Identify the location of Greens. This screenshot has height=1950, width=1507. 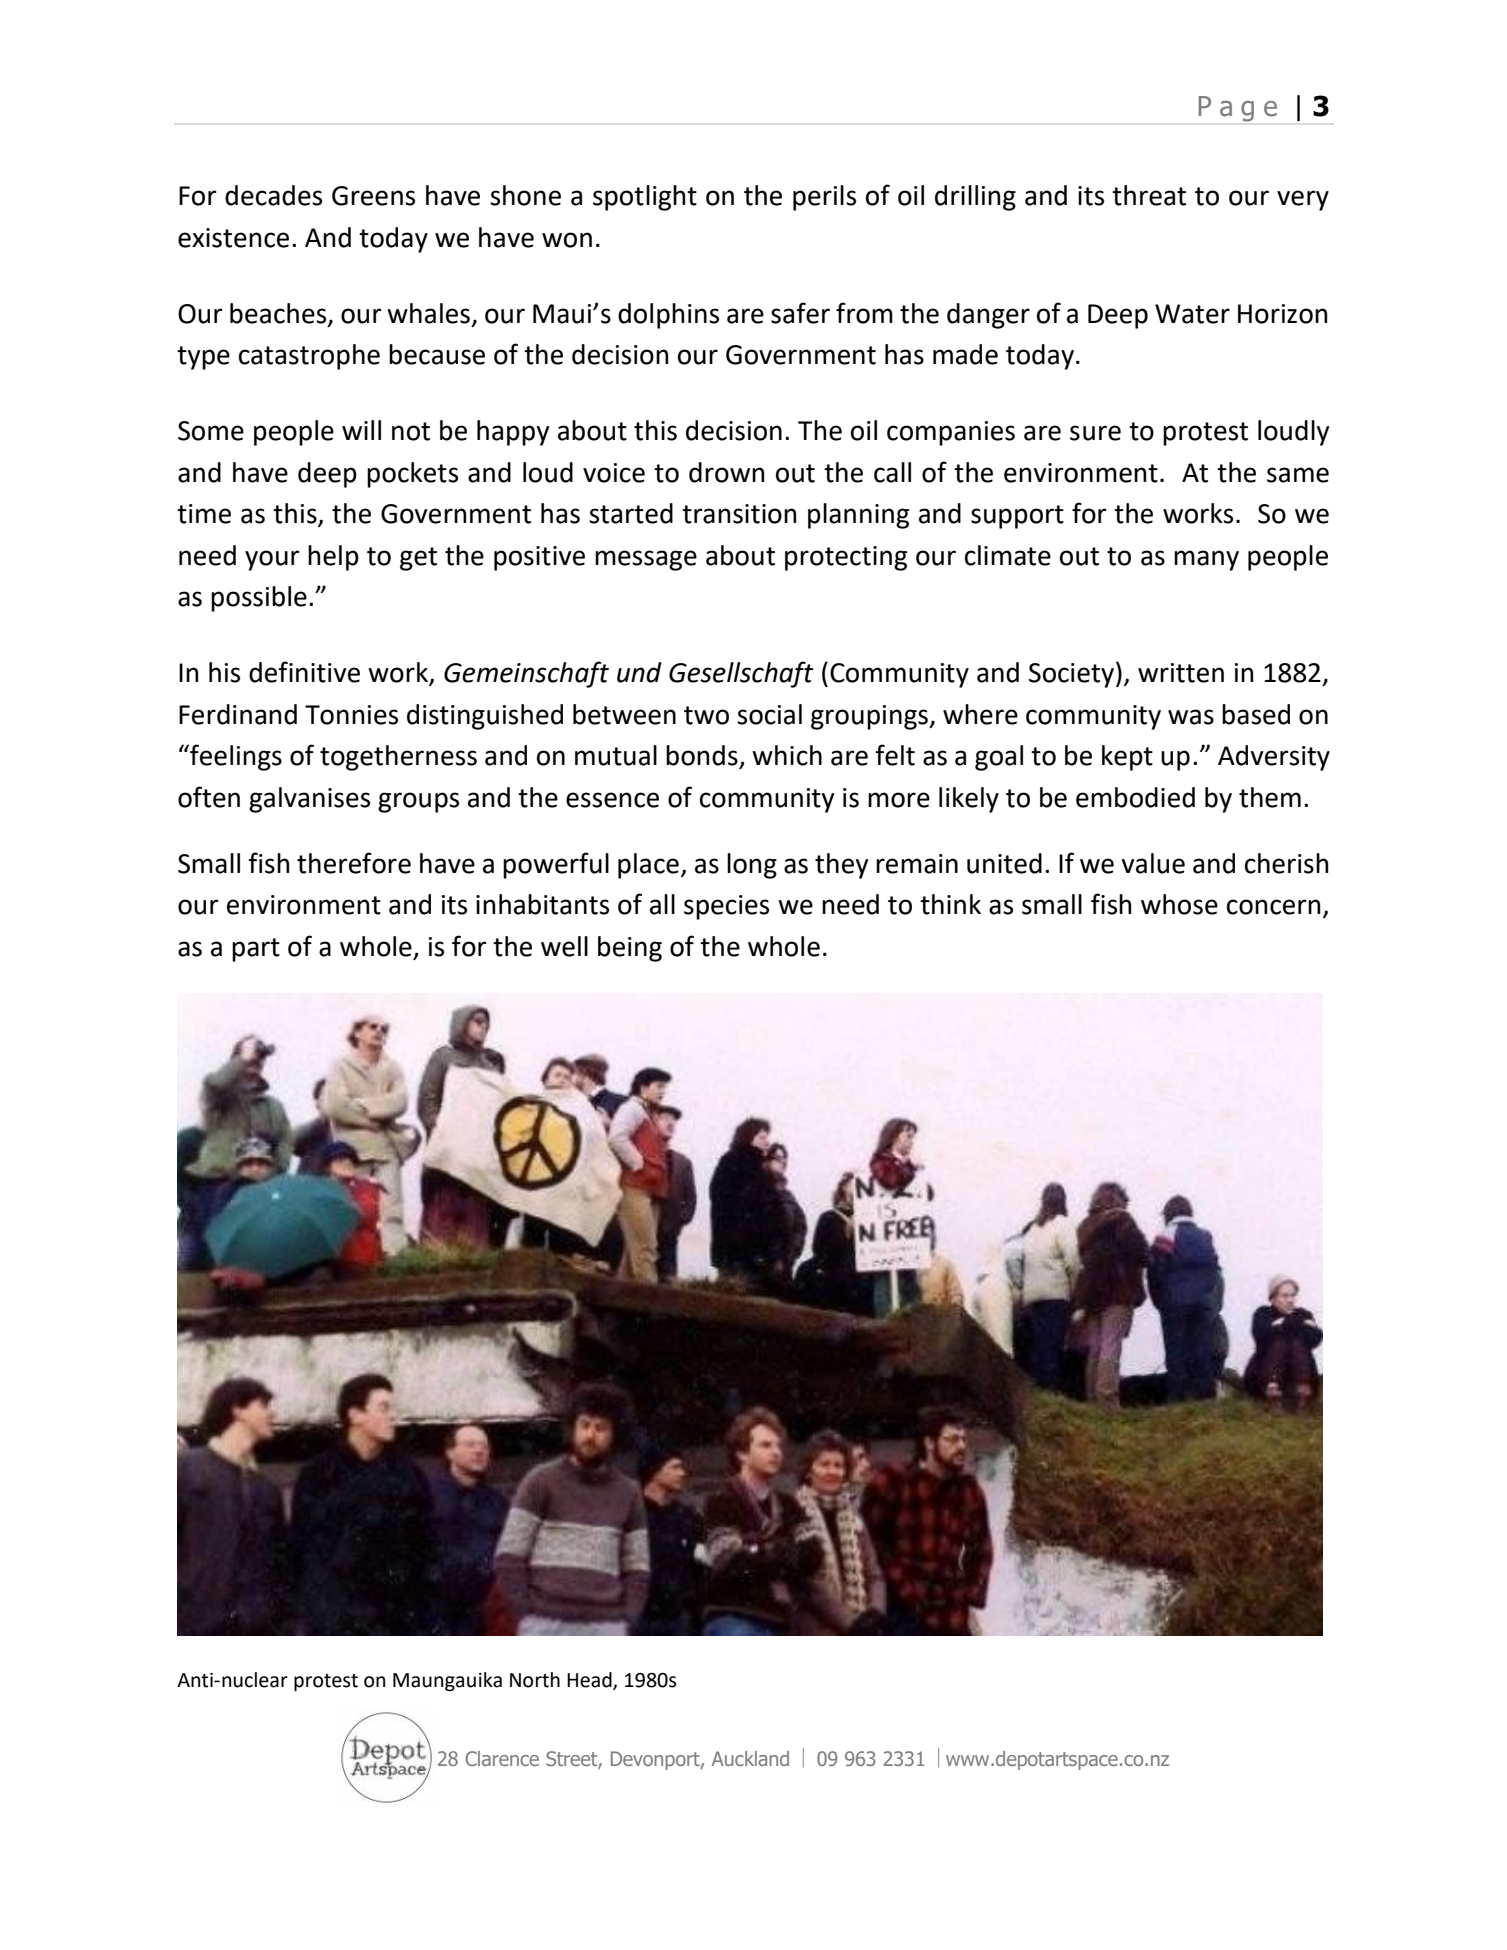
(373, 196).
